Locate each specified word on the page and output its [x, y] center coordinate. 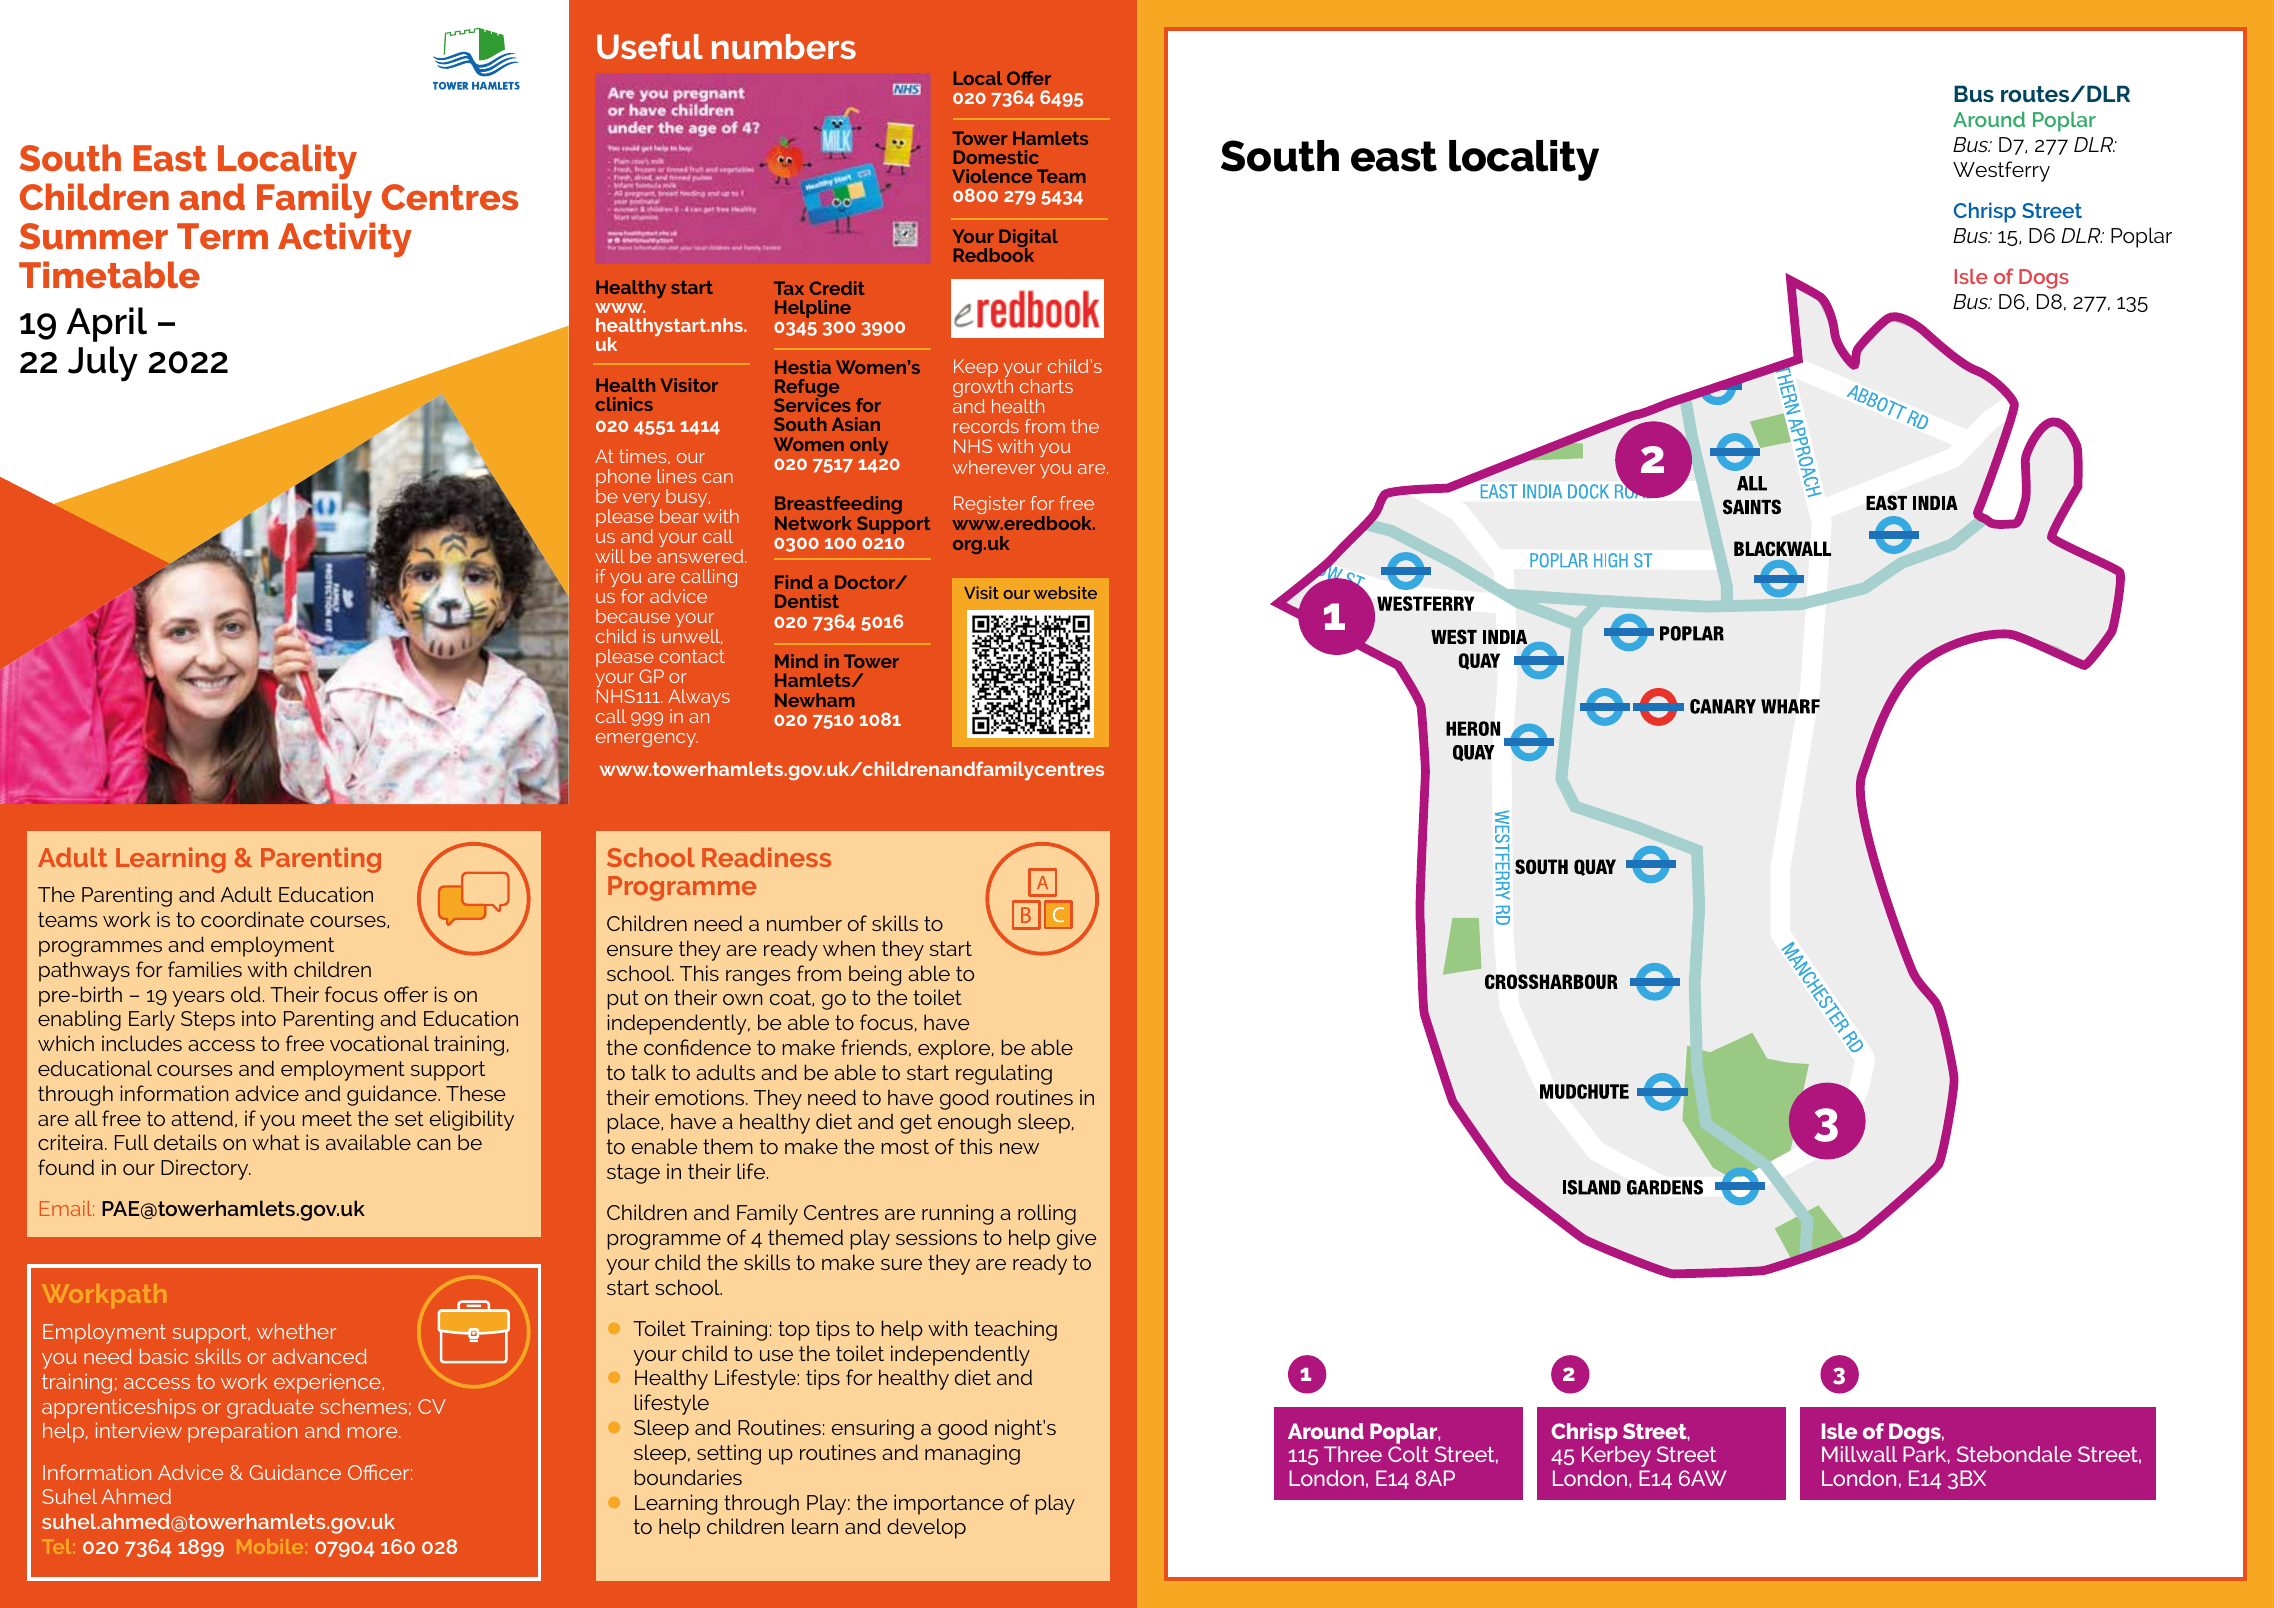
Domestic [996, 157]
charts [1046, 386]
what [276, 1142]
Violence [992, 176]
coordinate [252, 919]
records [986, 426]
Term [222, 236]
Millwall [1859, 1454]
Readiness [766, 857]
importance [949, 1504]
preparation [242, 1433]
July [103, 364]
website [1065, 592]
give [1076, 1239]
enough [974, 1123]
